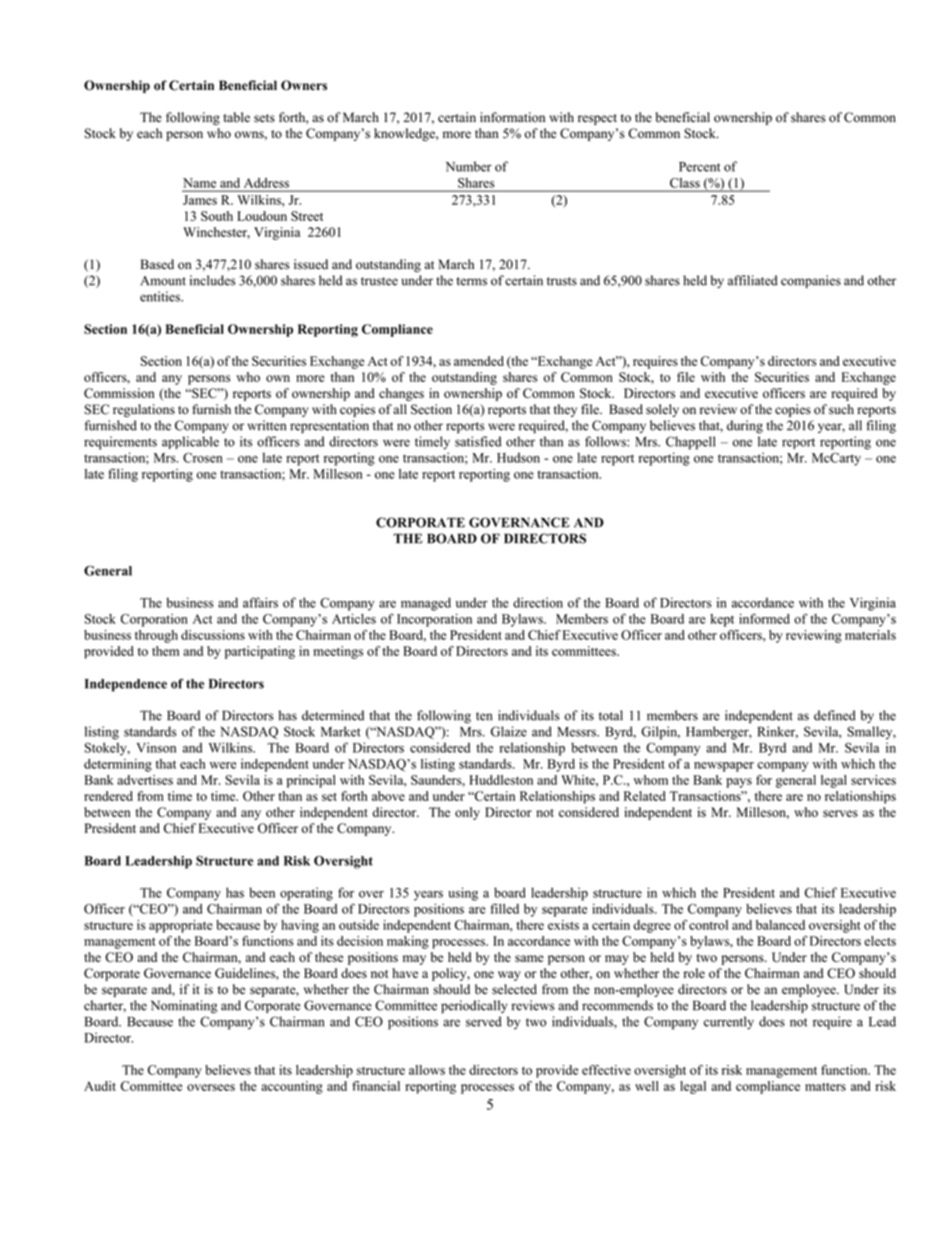  Describe the element at coordinates (699, 167) in the document. I see `Percent` at that location.
